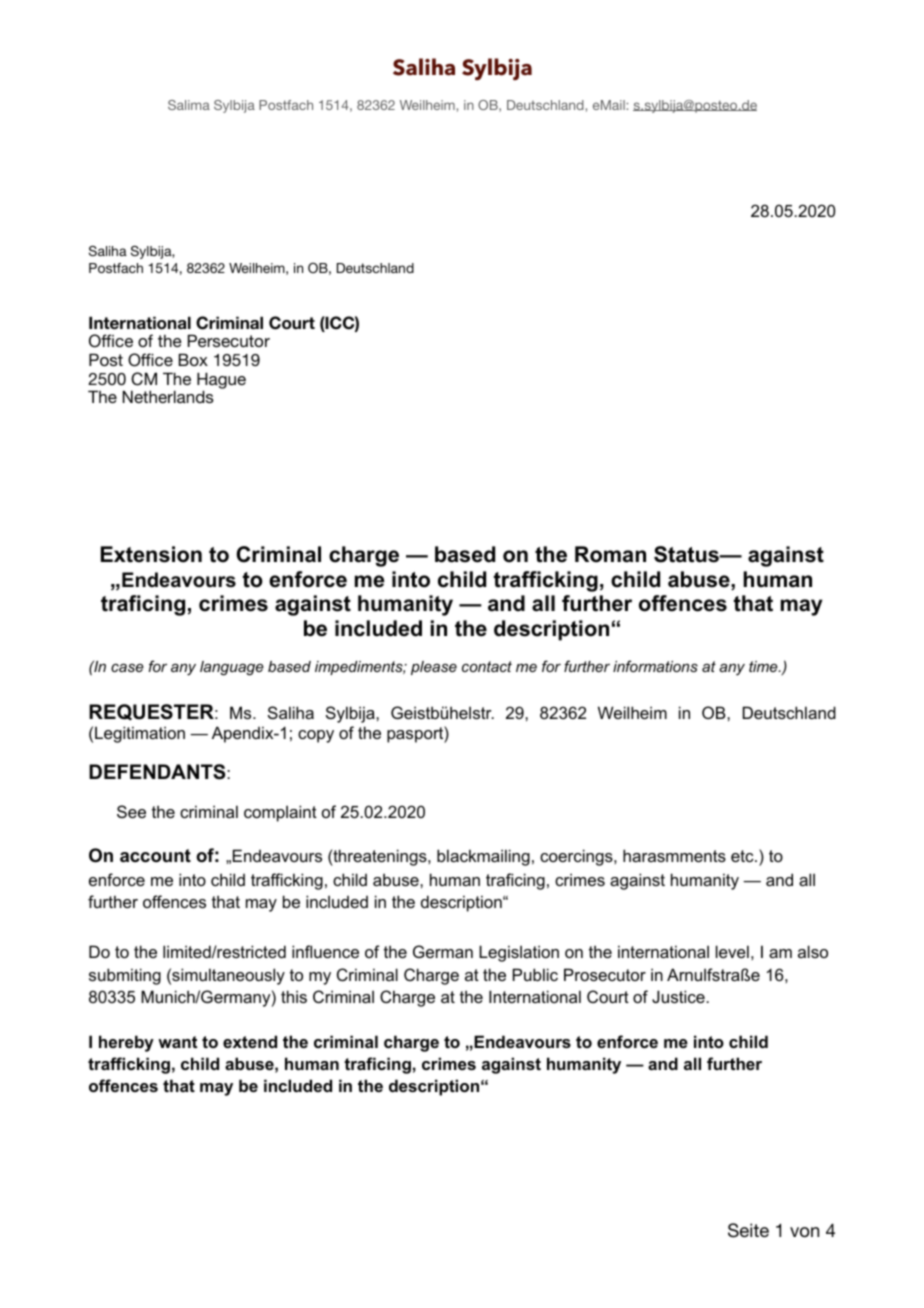 The width and height of the page is (924, 1308). What do you see at coordinates (280, 813) in the page?
I see `complaint` at bounding box center [280, 813].
